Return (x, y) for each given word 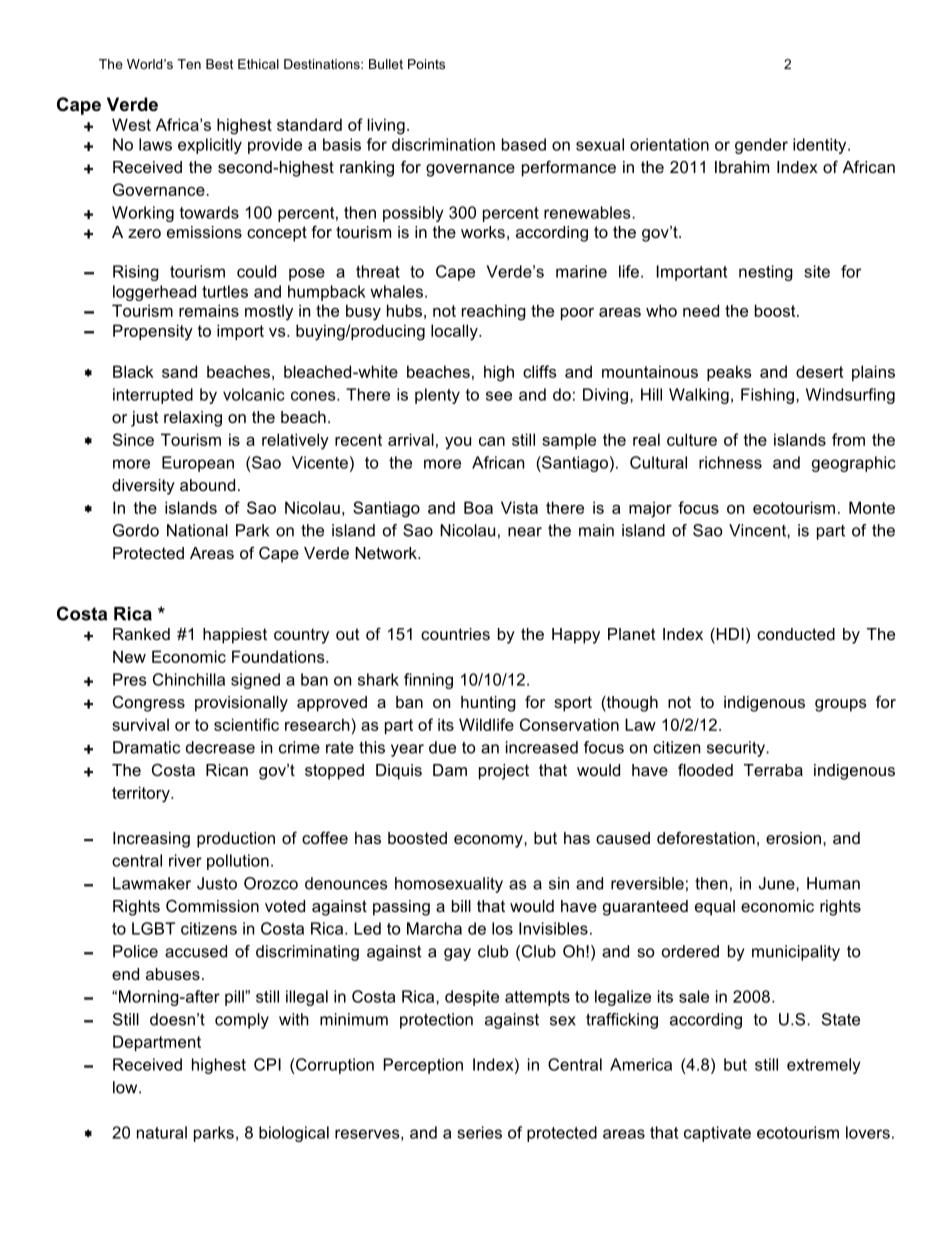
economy (489, 841)
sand (179, 371)
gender (761, 146)
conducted (796, 634)
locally (455, 332)
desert (819, 371)
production (236, 840)
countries (455, 634)
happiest (235, 636)
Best (219, 64)
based (524, 144)
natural (162, 1132)
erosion (793, 838)
